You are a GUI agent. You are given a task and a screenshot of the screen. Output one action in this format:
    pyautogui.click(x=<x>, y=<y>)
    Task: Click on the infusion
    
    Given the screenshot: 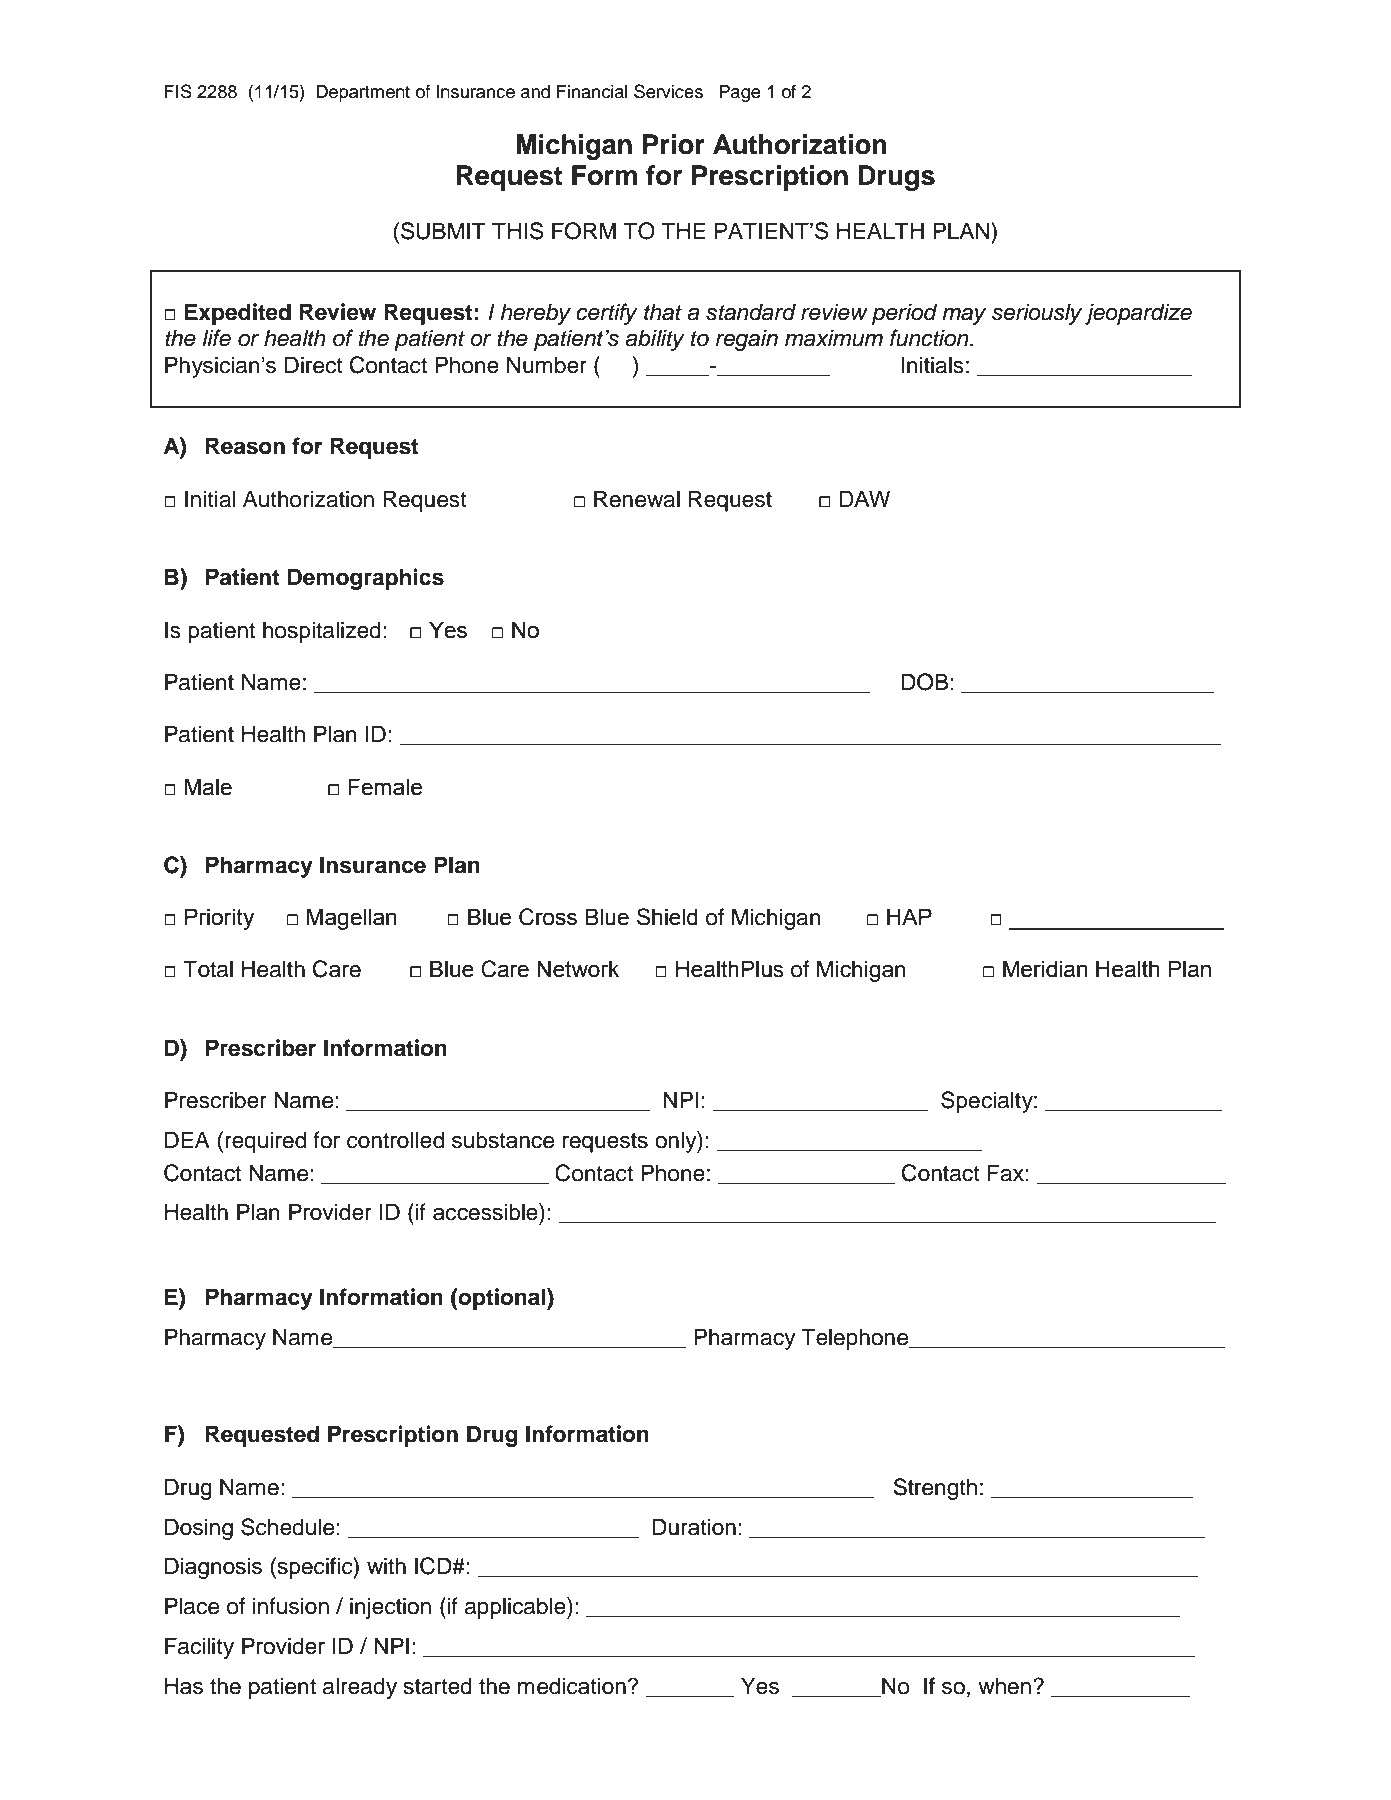 What is the action you would take?
    pyautogui.click(x=291, y=1606)
